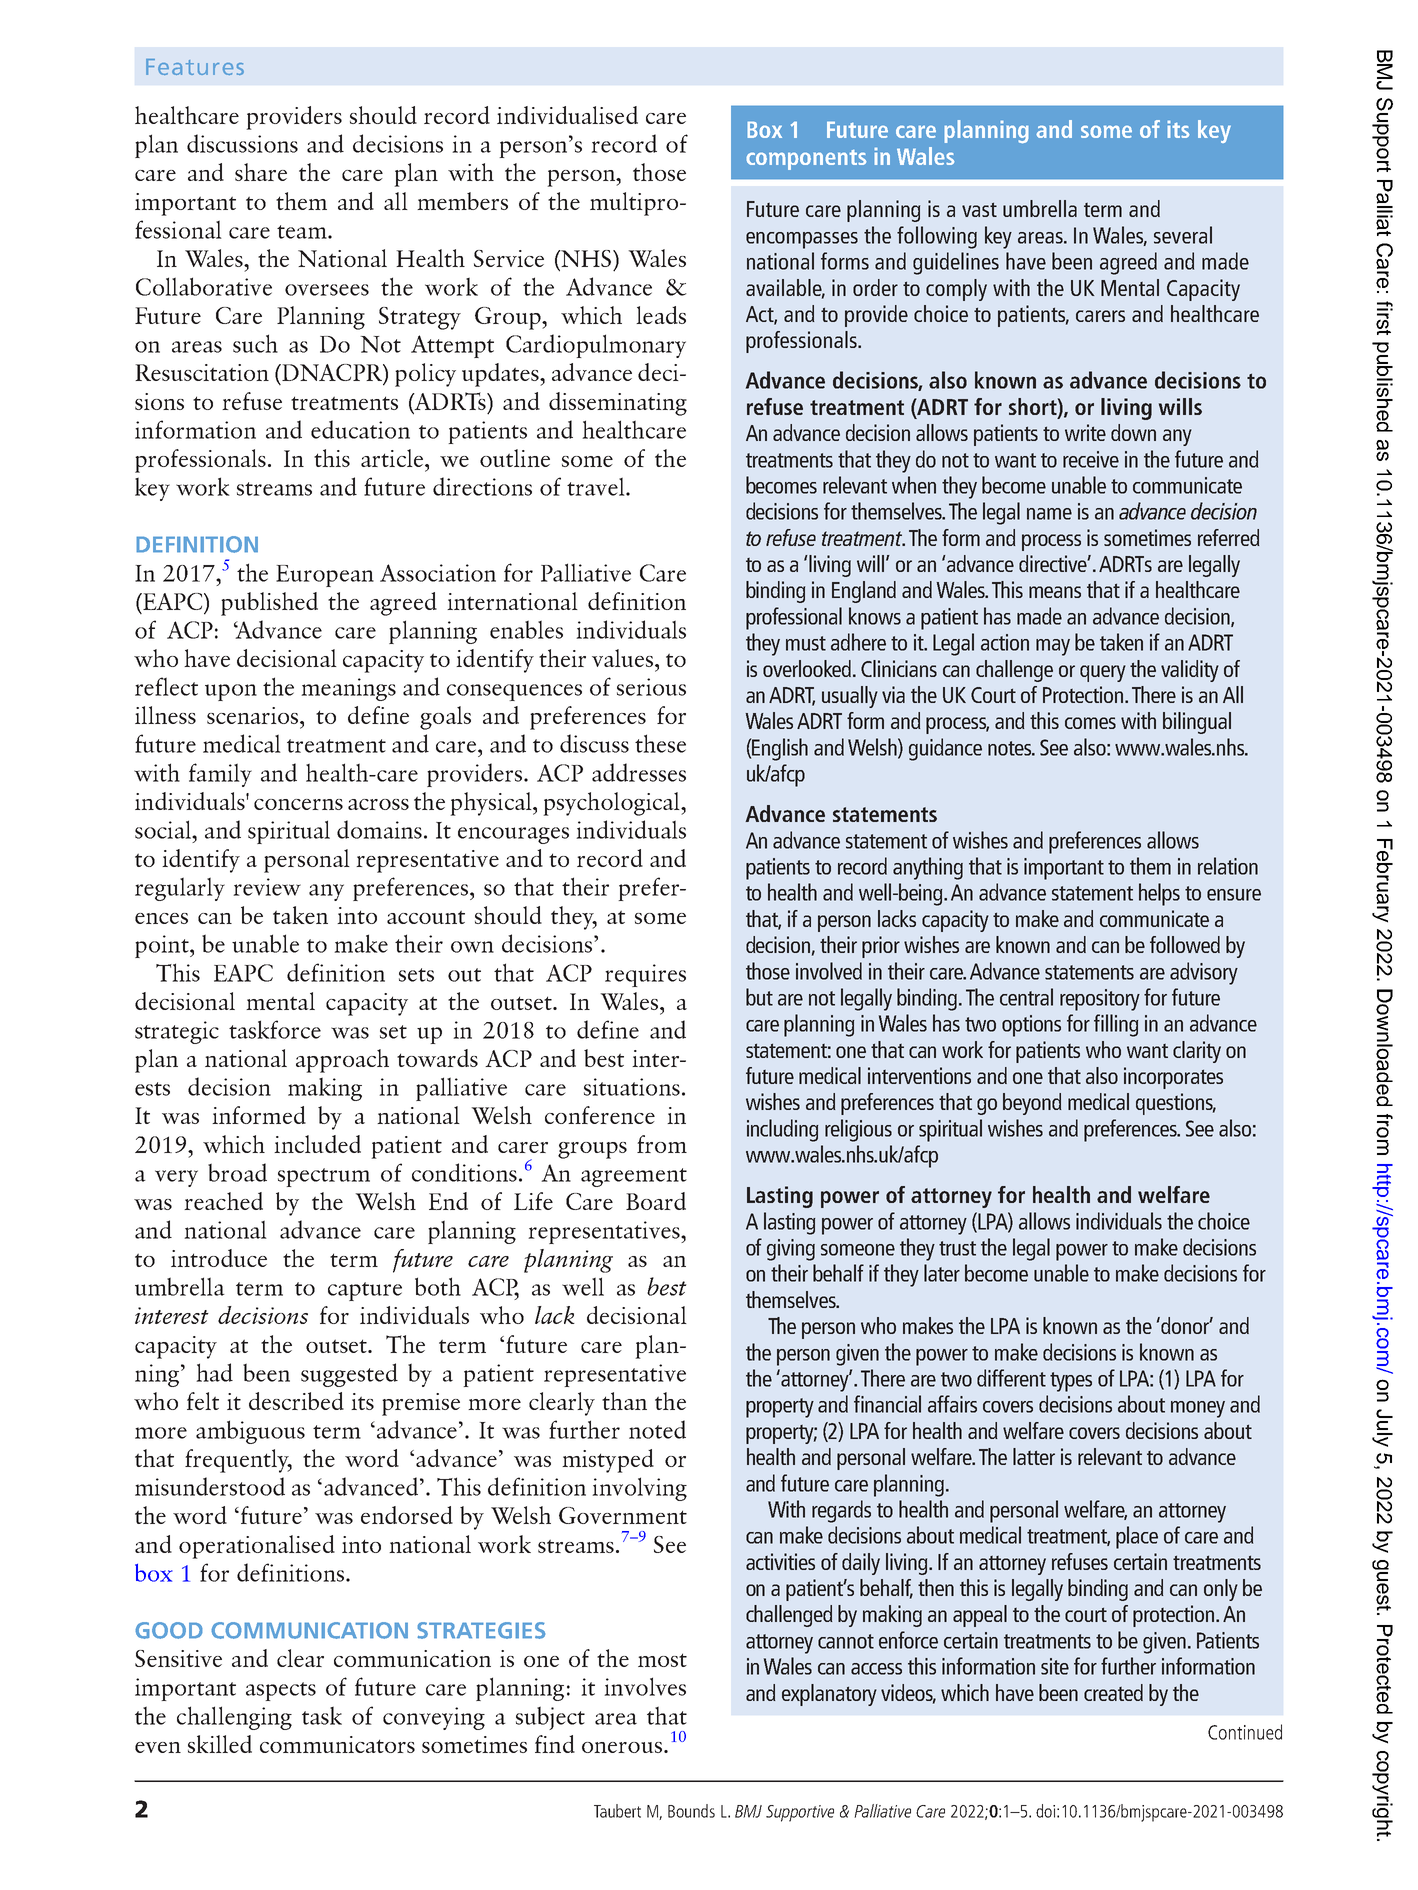  I want to click on requires, so click(645, 975).
